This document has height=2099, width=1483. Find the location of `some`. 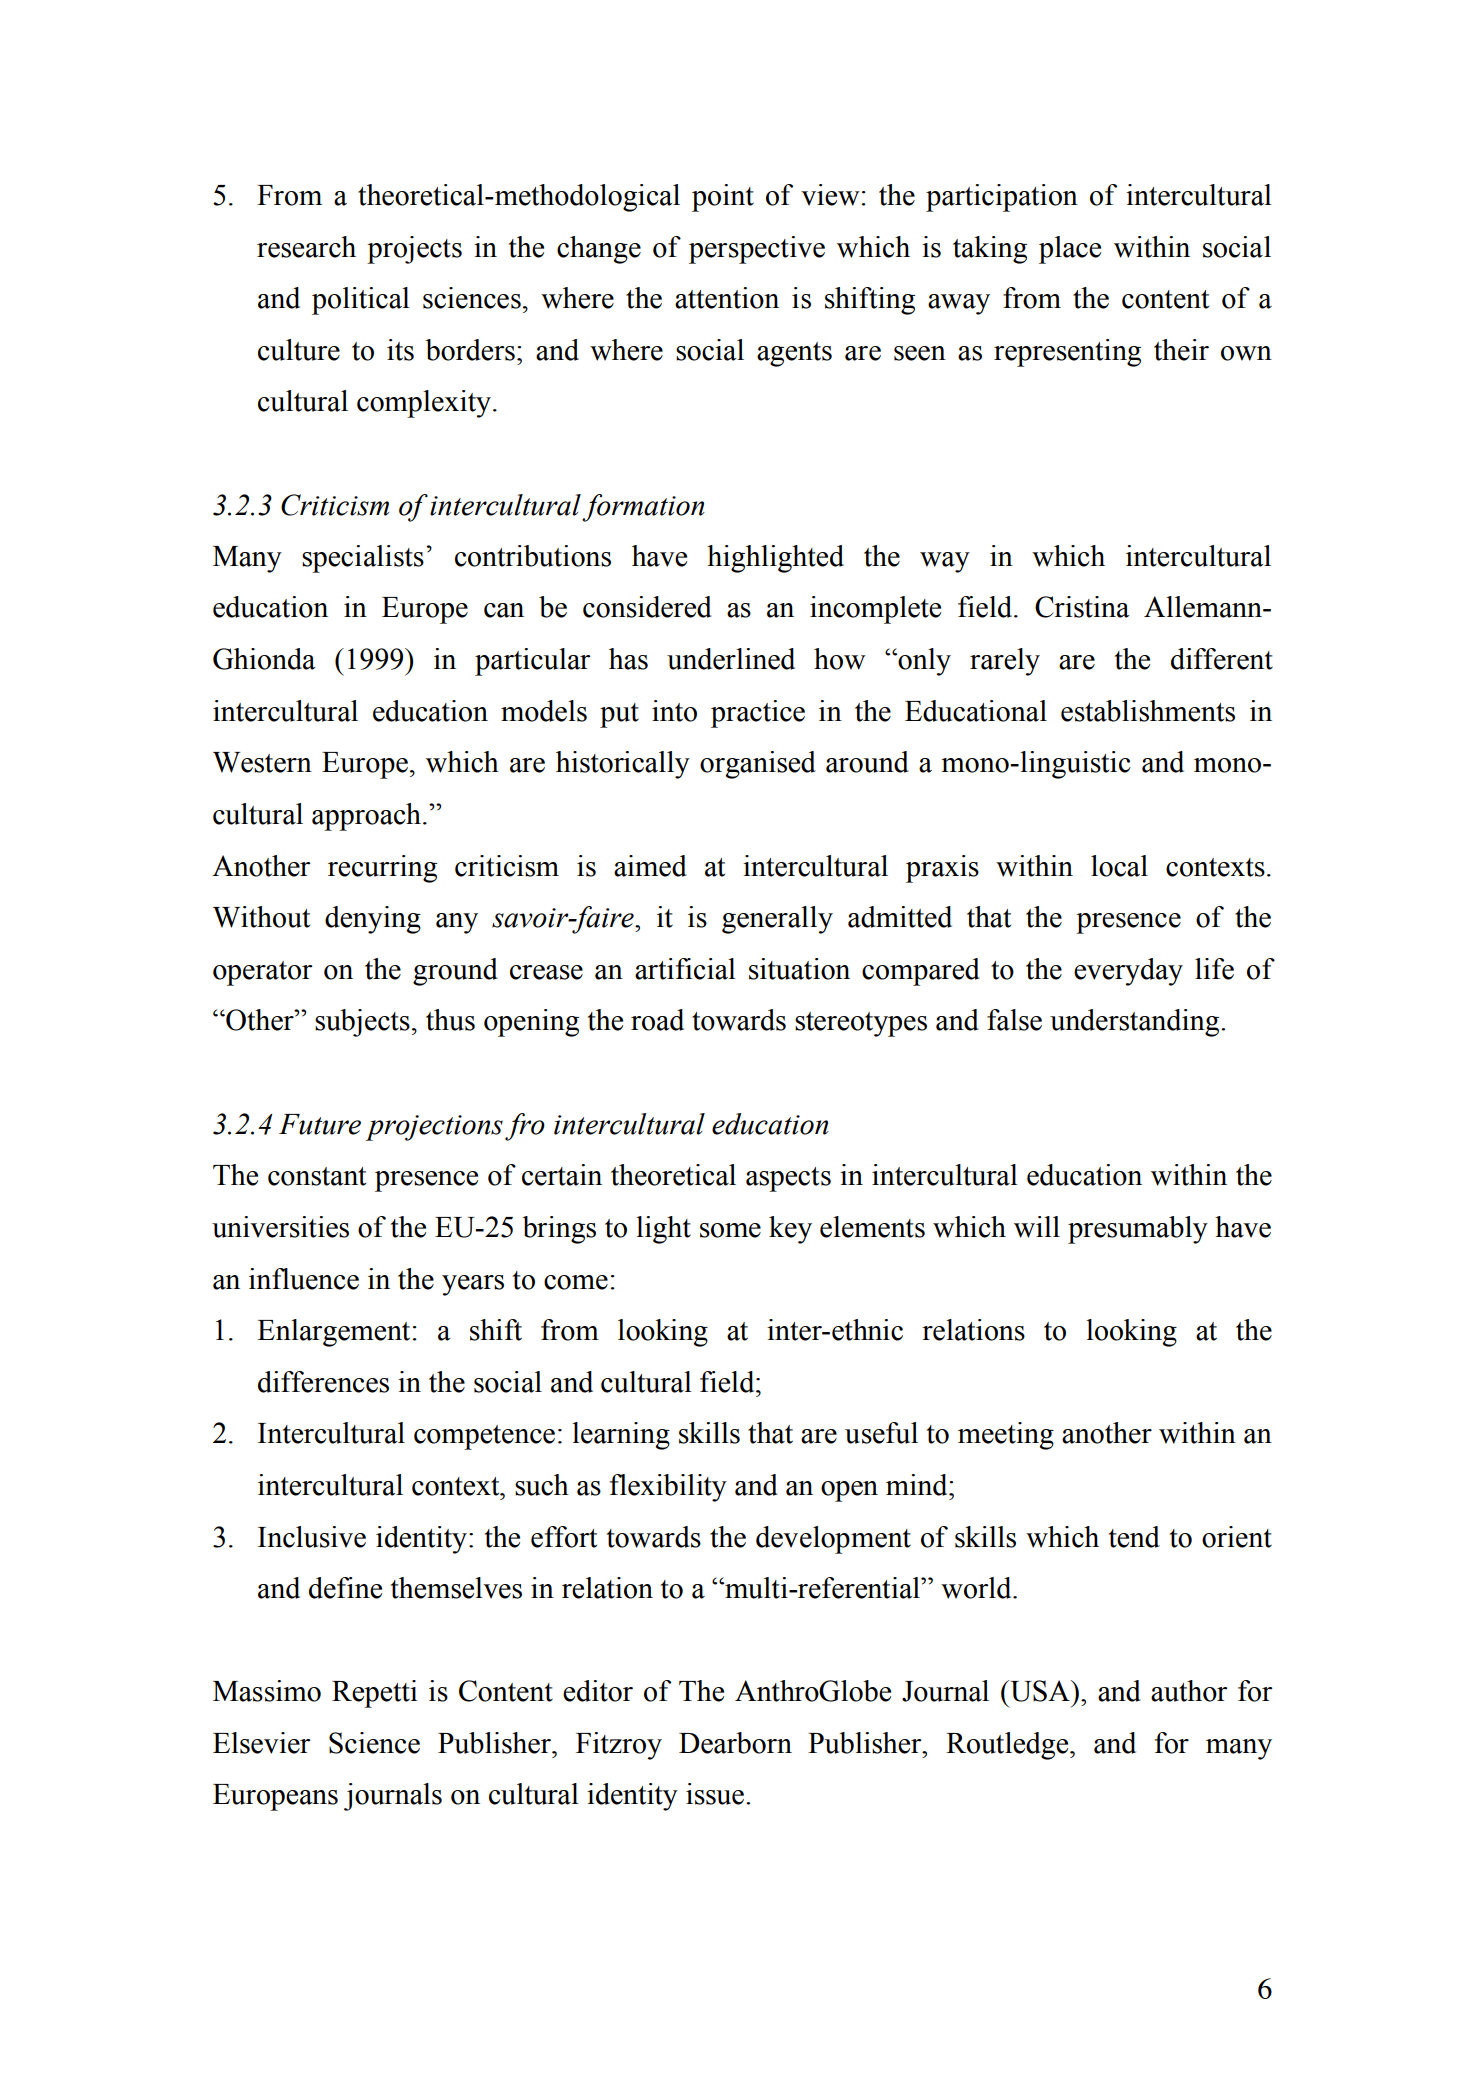

some is located at coordinates (730, 1230).
